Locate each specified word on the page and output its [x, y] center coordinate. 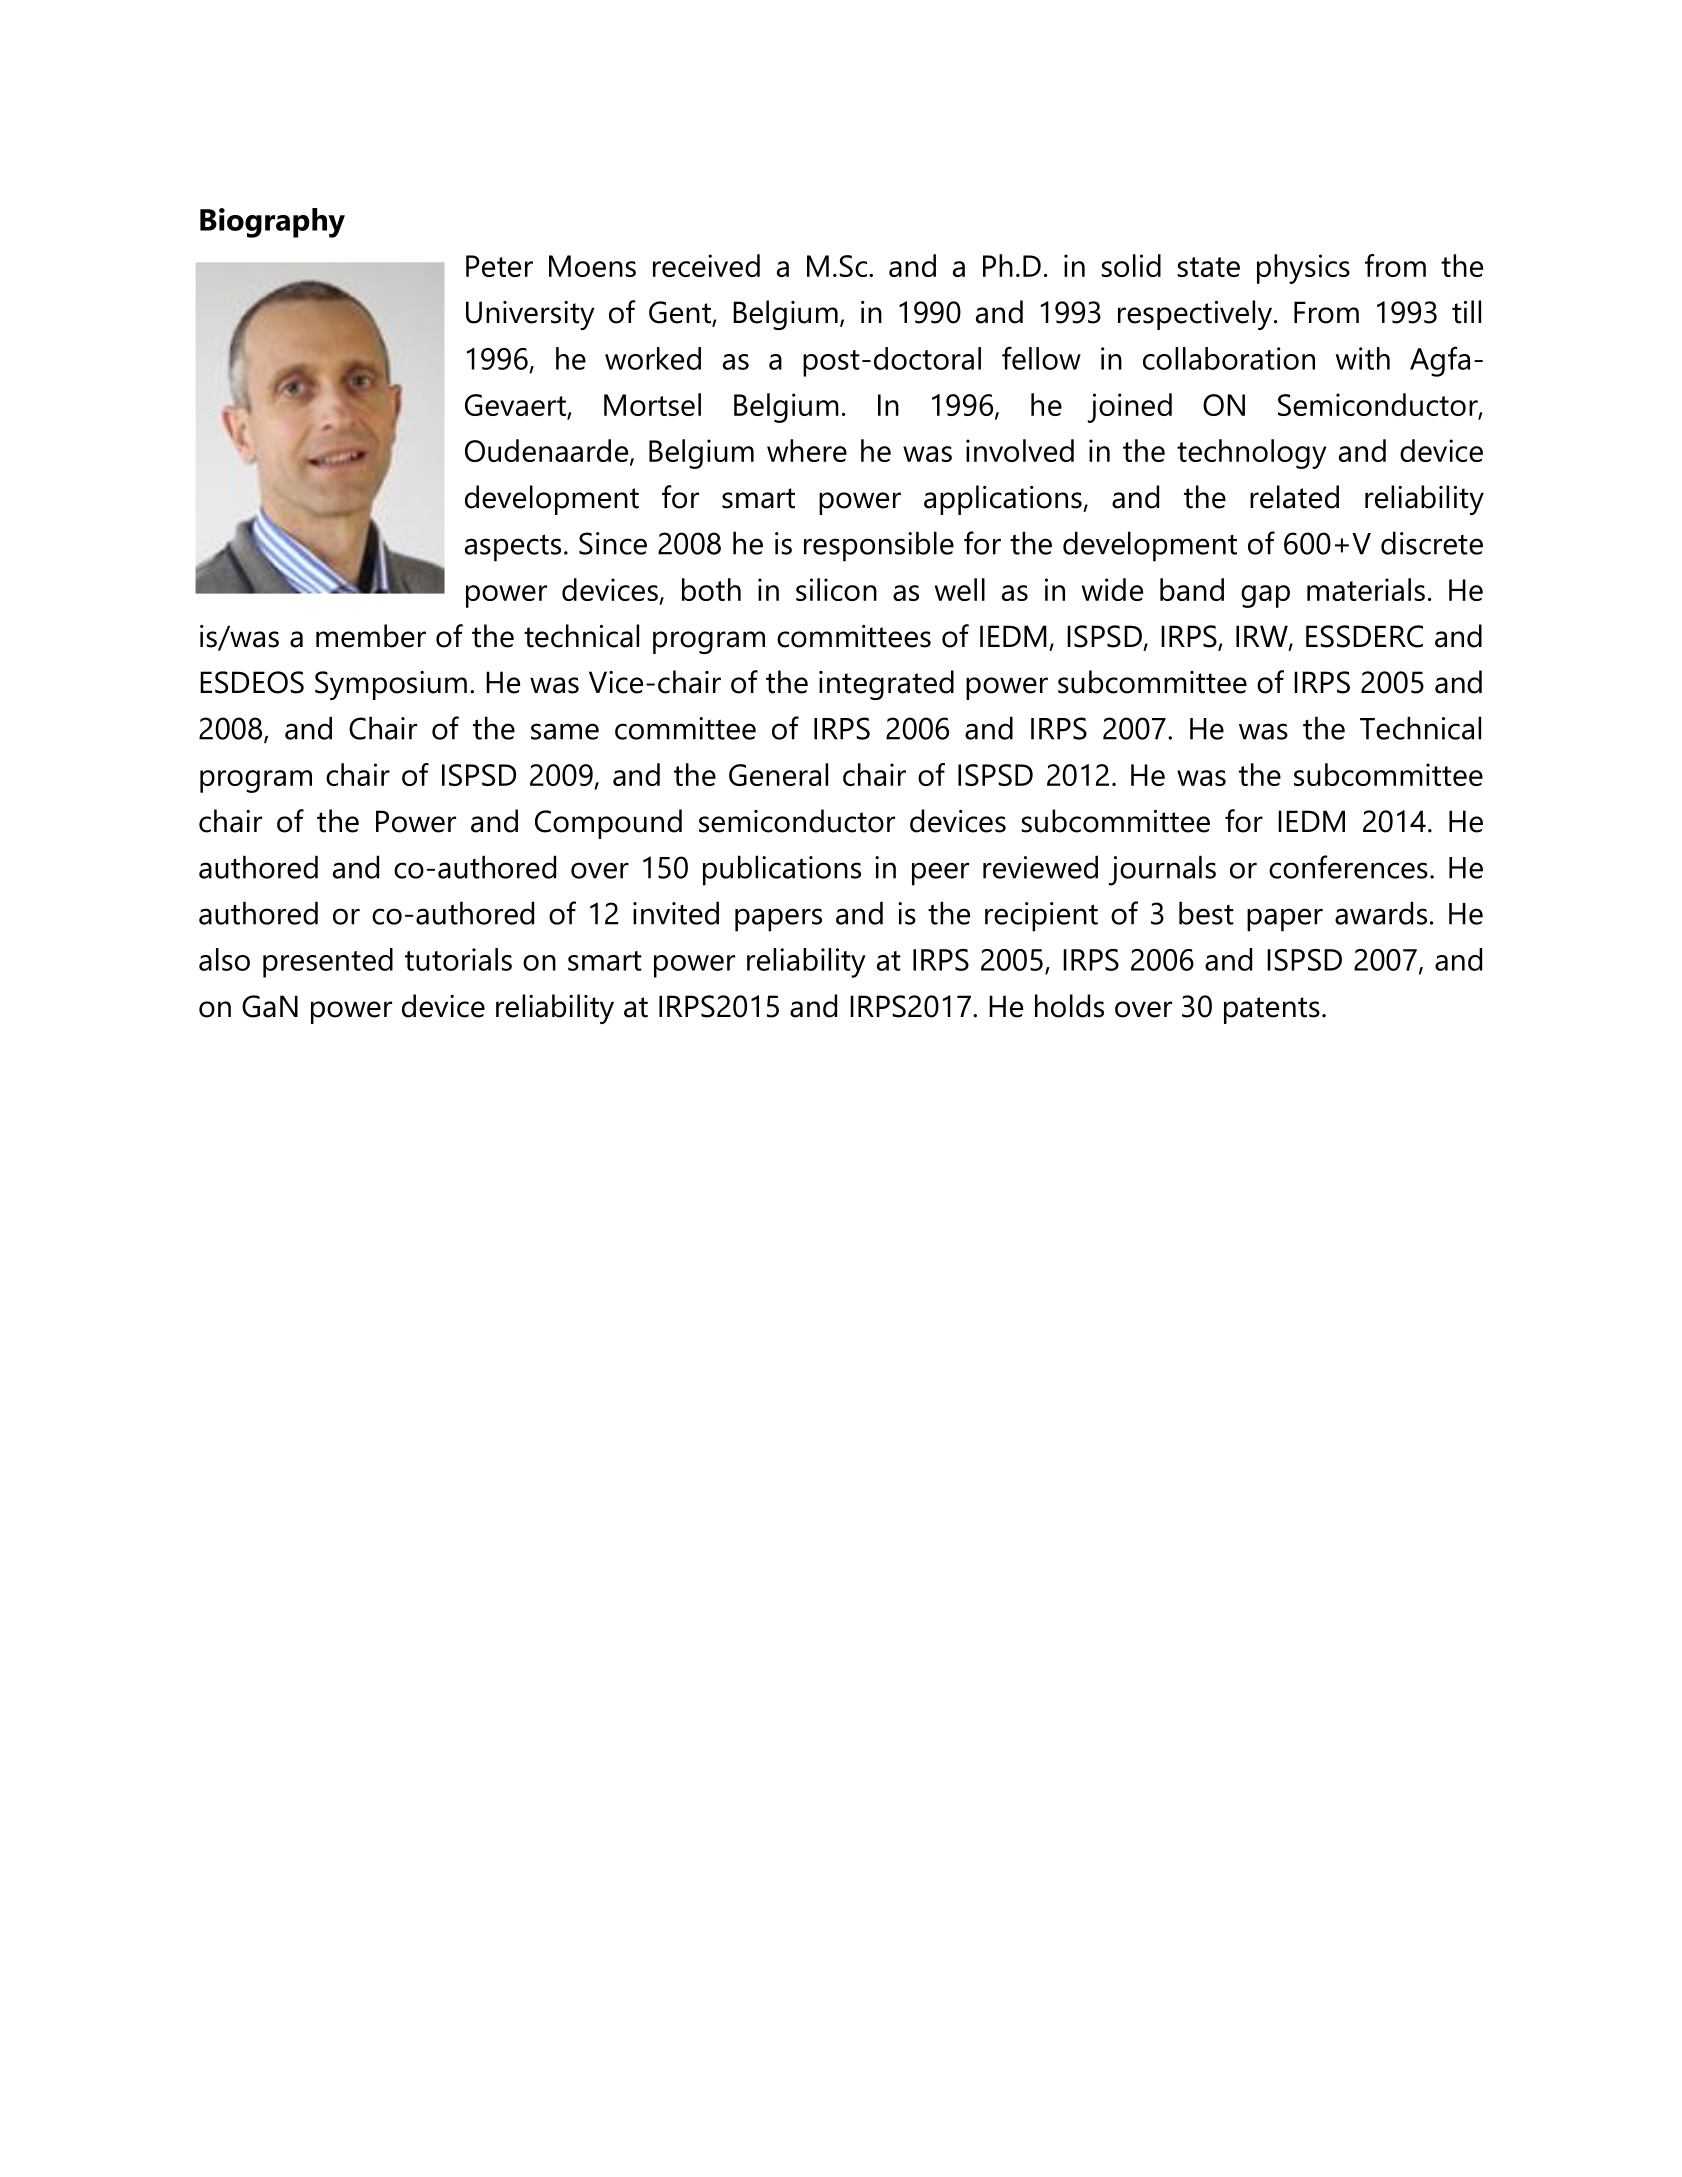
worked [653, 358]
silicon [836, 589]
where [807, 450]
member [371, 636]
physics [1303, 269]
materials [1366, 589]
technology [1251, 454]
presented [328, 963]
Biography [272, 223]
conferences [1348, 867]
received [706, 265]
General [778, 774]
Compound [608, 824]
